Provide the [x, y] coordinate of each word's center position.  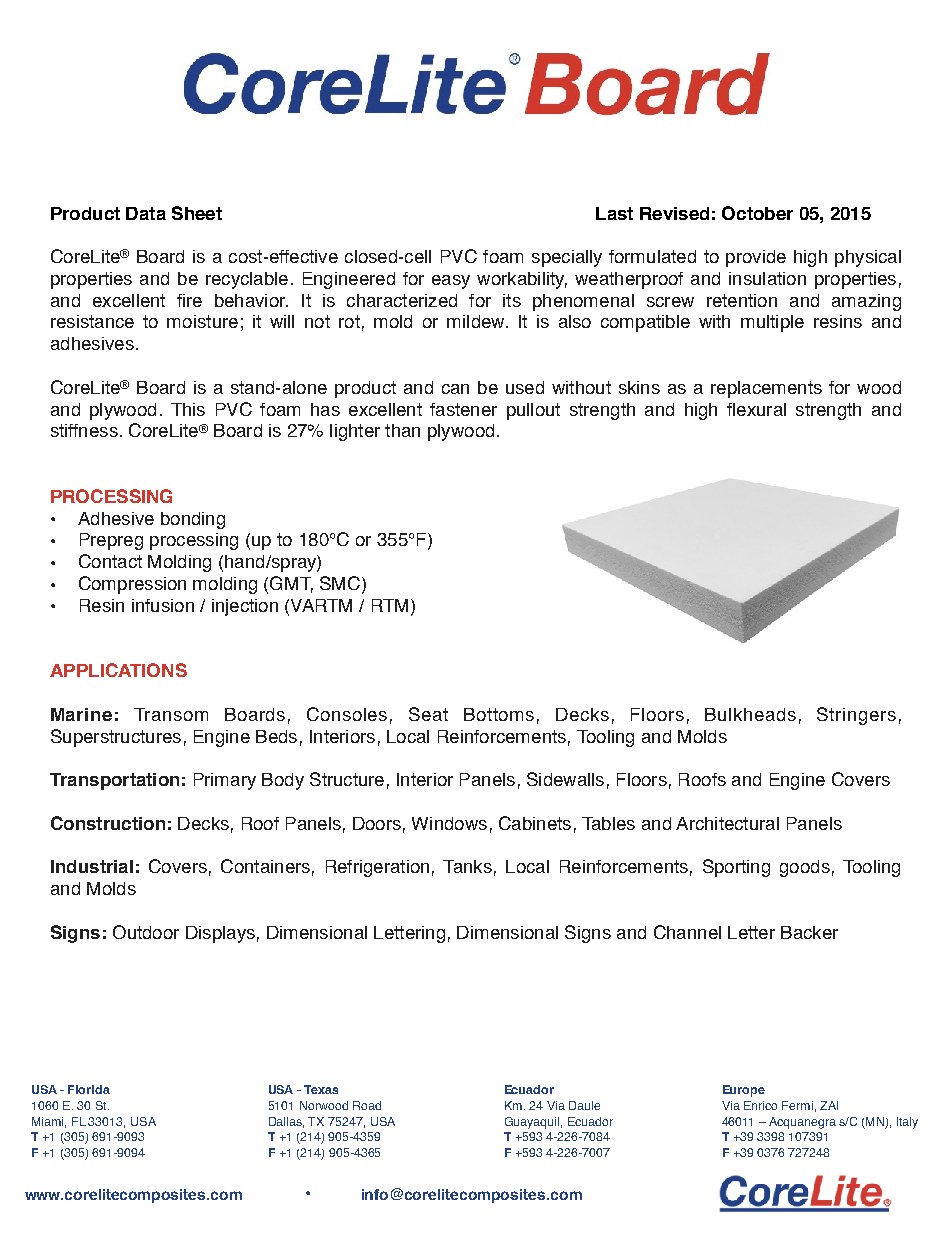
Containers [265, 866]
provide [756, 258]
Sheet [197, 213]
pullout [533, 411]
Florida [89, 1089]
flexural [756, 409]
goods [805, 868]
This [188, 409]
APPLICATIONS [118, 670]
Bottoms [499, 714]
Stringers [856, 716]
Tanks [467, 866]
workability [522, 280]
